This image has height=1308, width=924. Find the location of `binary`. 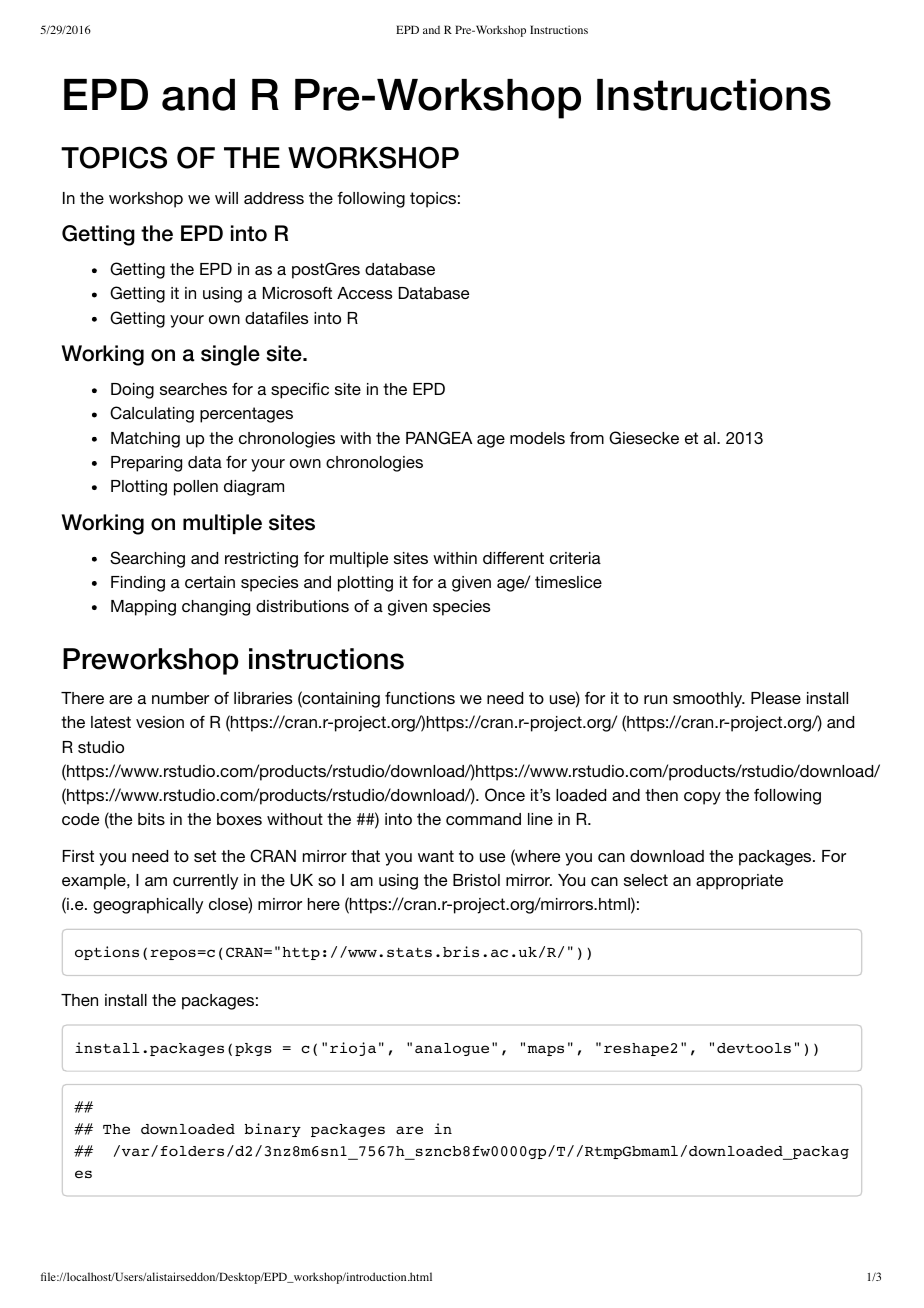

binary is located at coordinates (273, 1130).
